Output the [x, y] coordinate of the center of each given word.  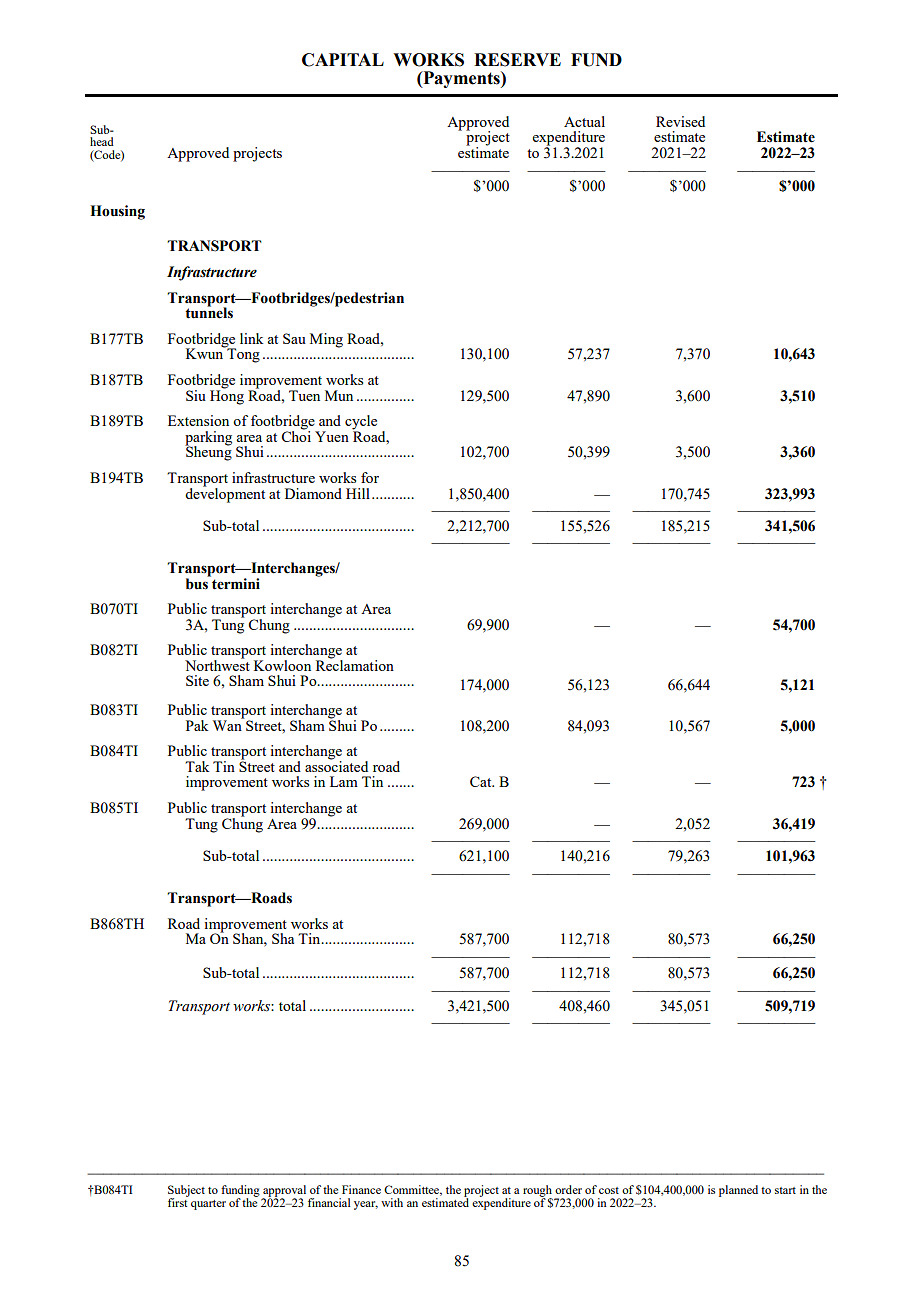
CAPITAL [343, 60]
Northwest [217, 664]
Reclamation [355, 664]
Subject [186, 1192]
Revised [680, 121]
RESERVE [517, 60]
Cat [482, 781]
